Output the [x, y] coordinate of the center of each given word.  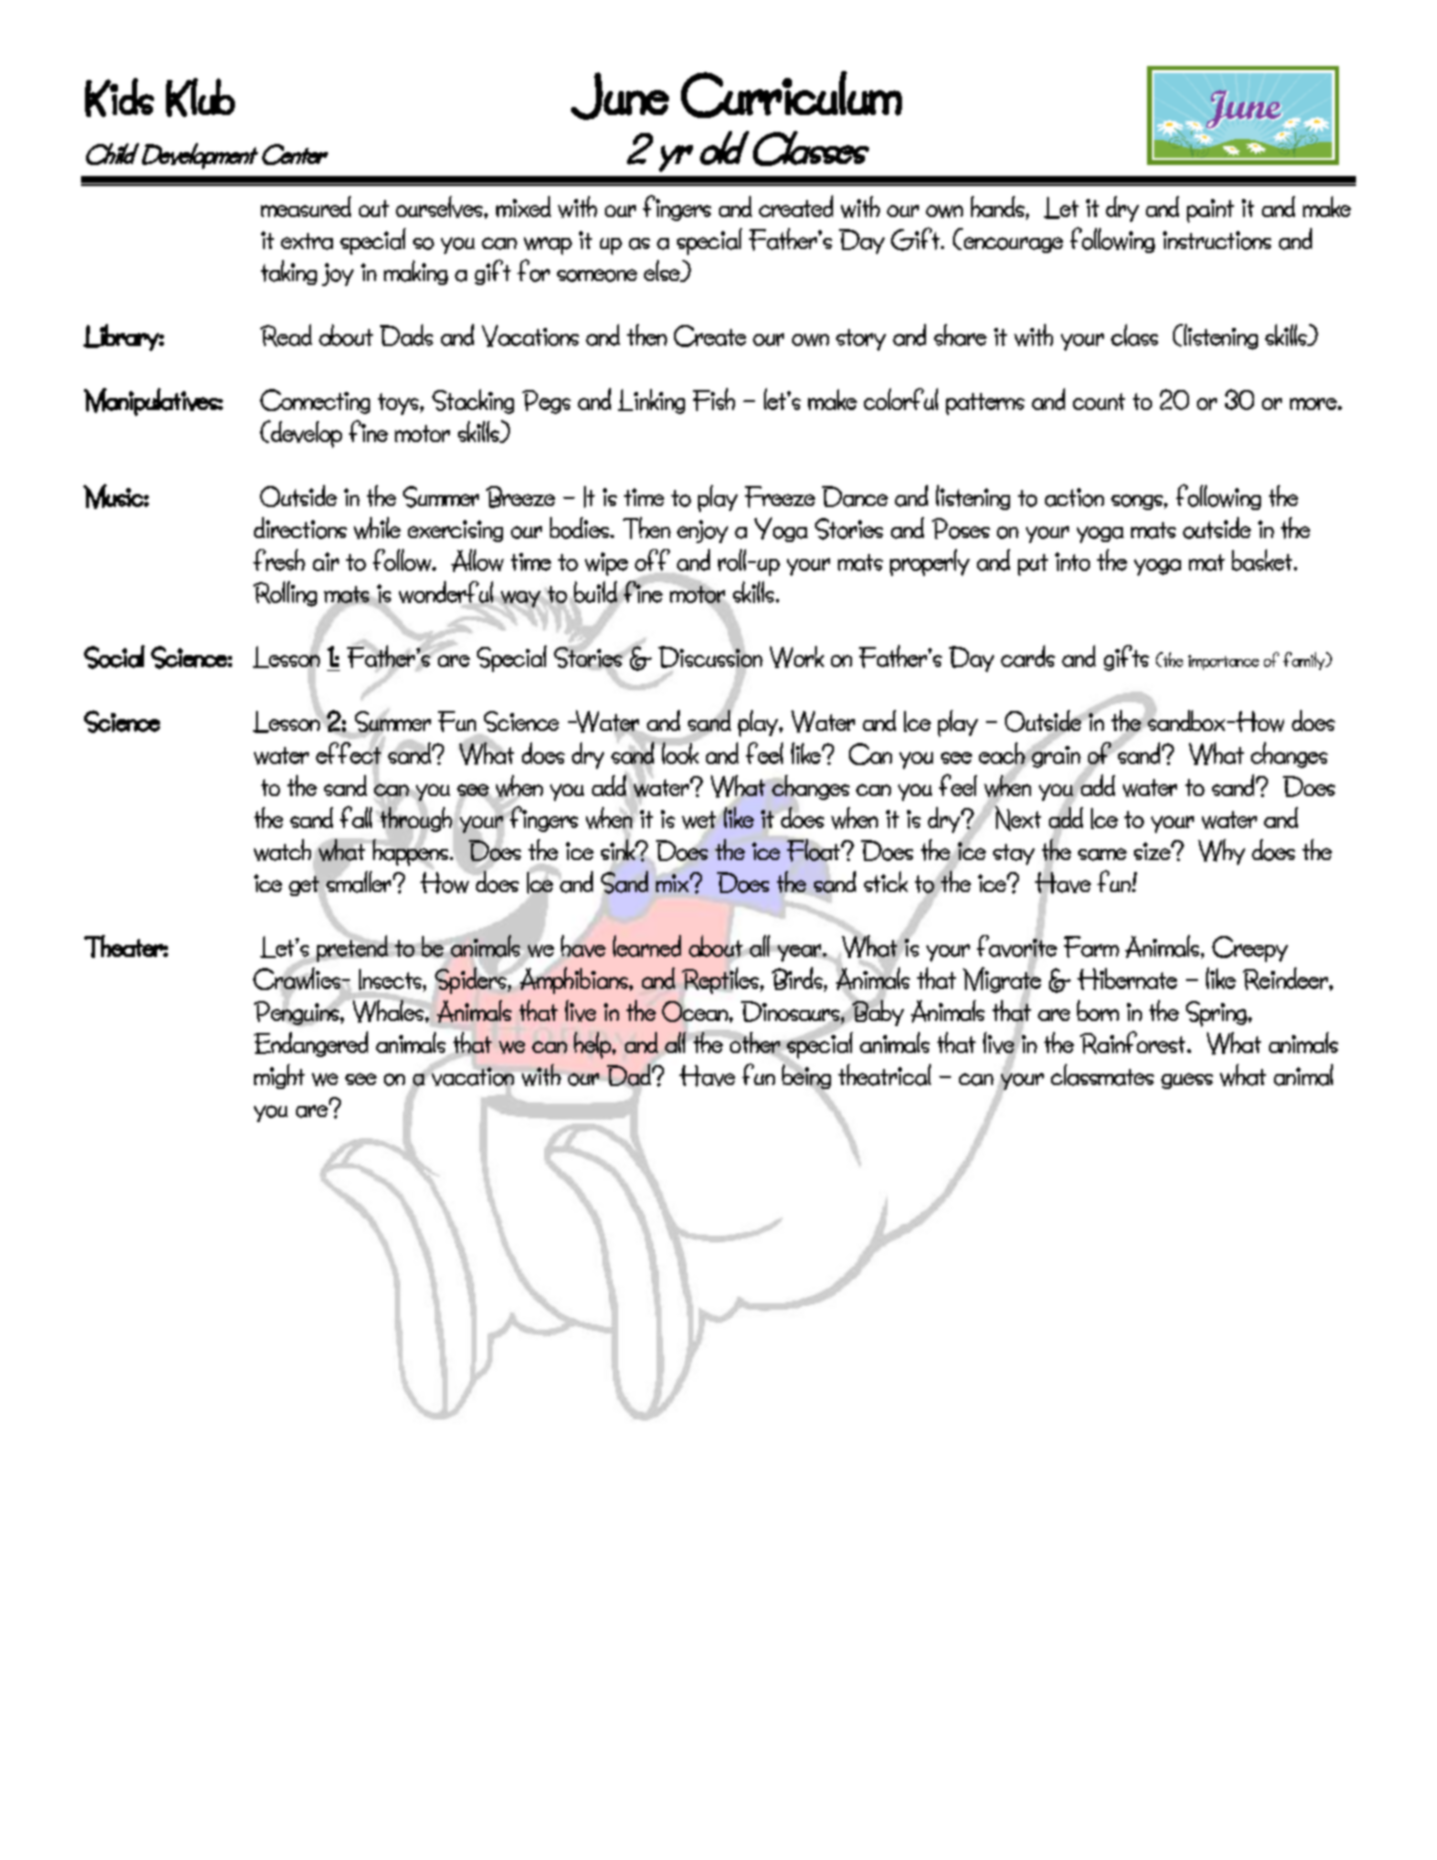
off [652, 560]
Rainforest [1134, 1042]
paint [1210, 211]
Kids [119, 97]
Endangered [311, 1044]
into [1072, 561]
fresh [279, 560]
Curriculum [791, 94]
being [806, 1077]
